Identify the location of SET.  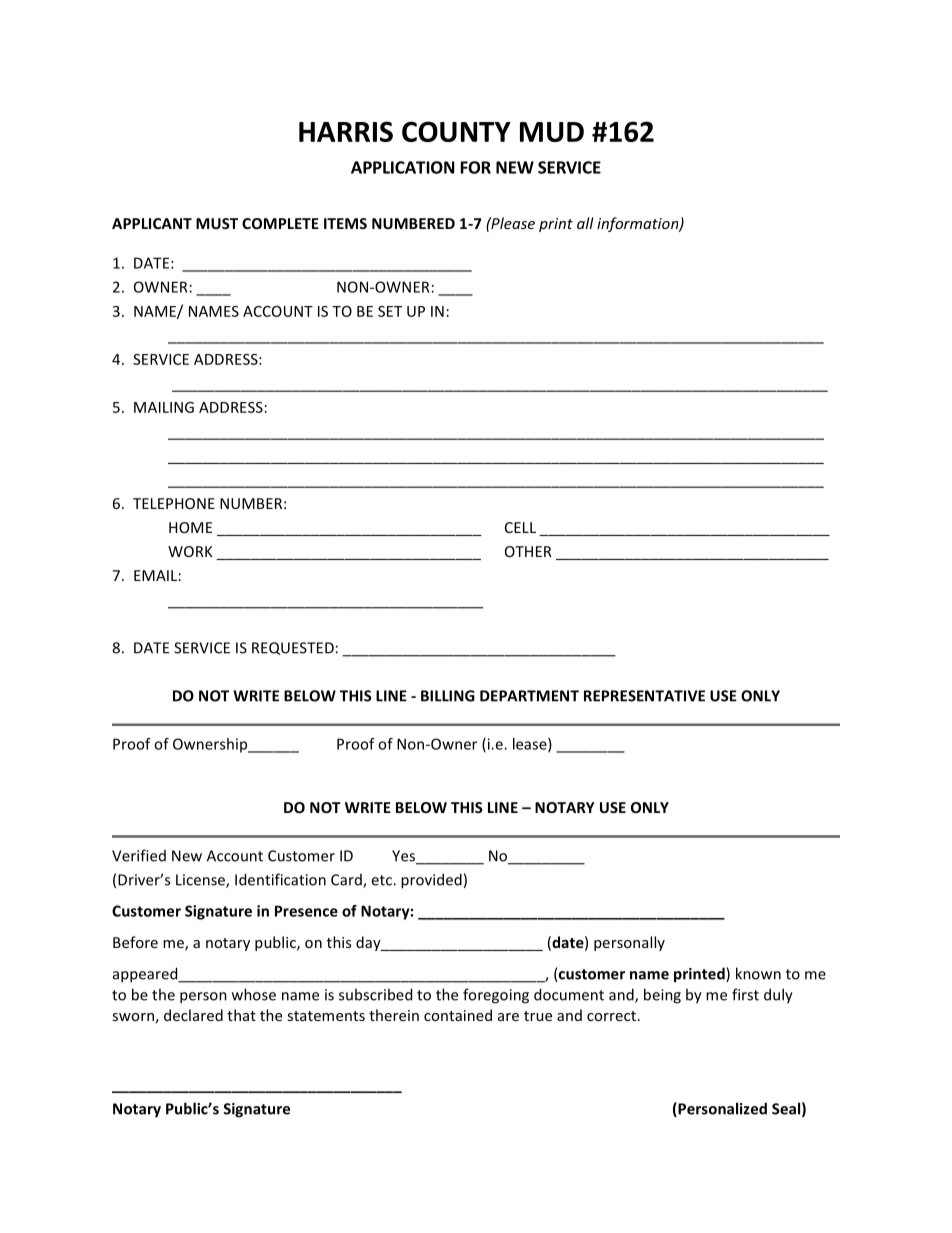
(390, 311).
